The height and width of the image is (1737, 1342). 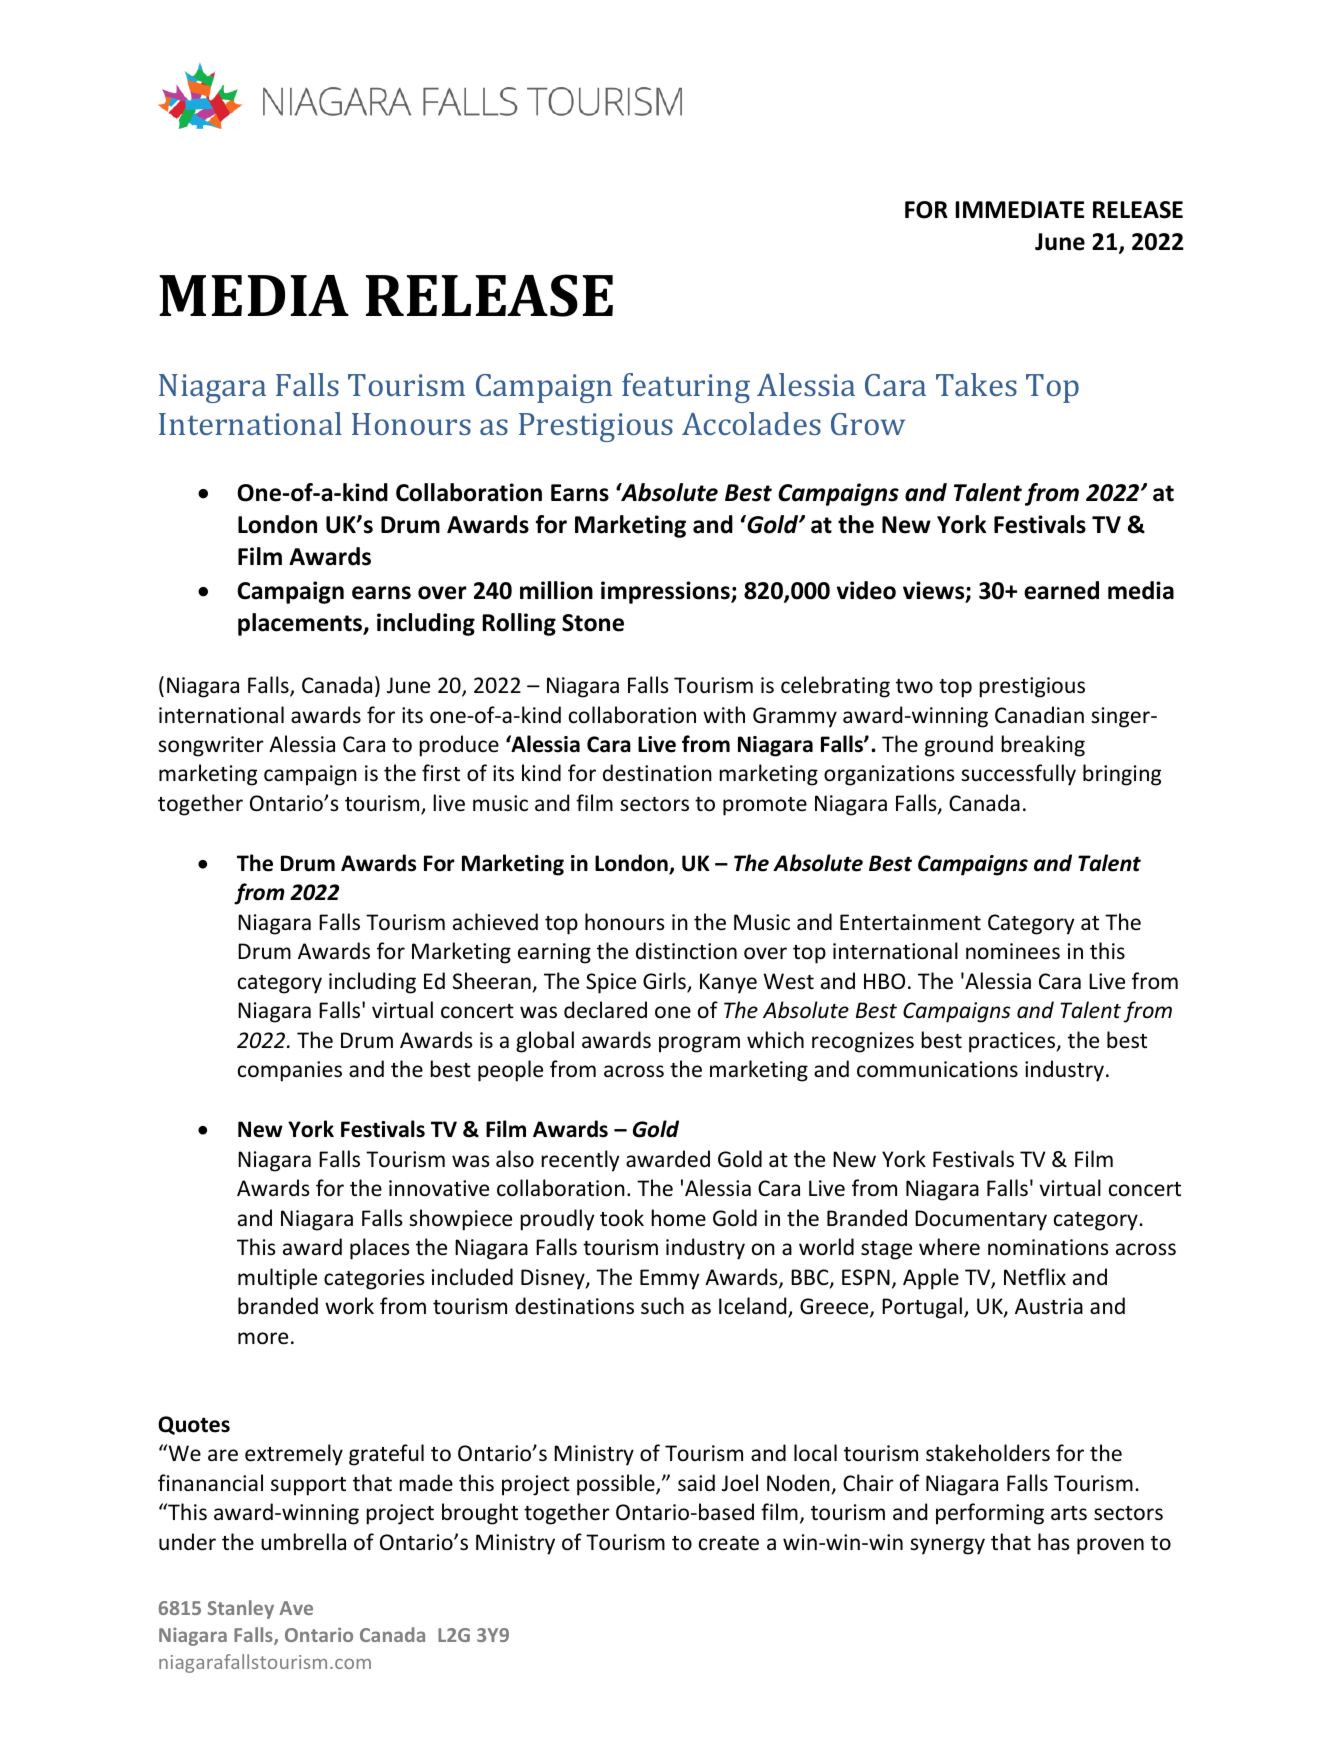 What do you see at coordinates (301, 624) in the image?
I see `placements` at bounding box center [301, 624].
